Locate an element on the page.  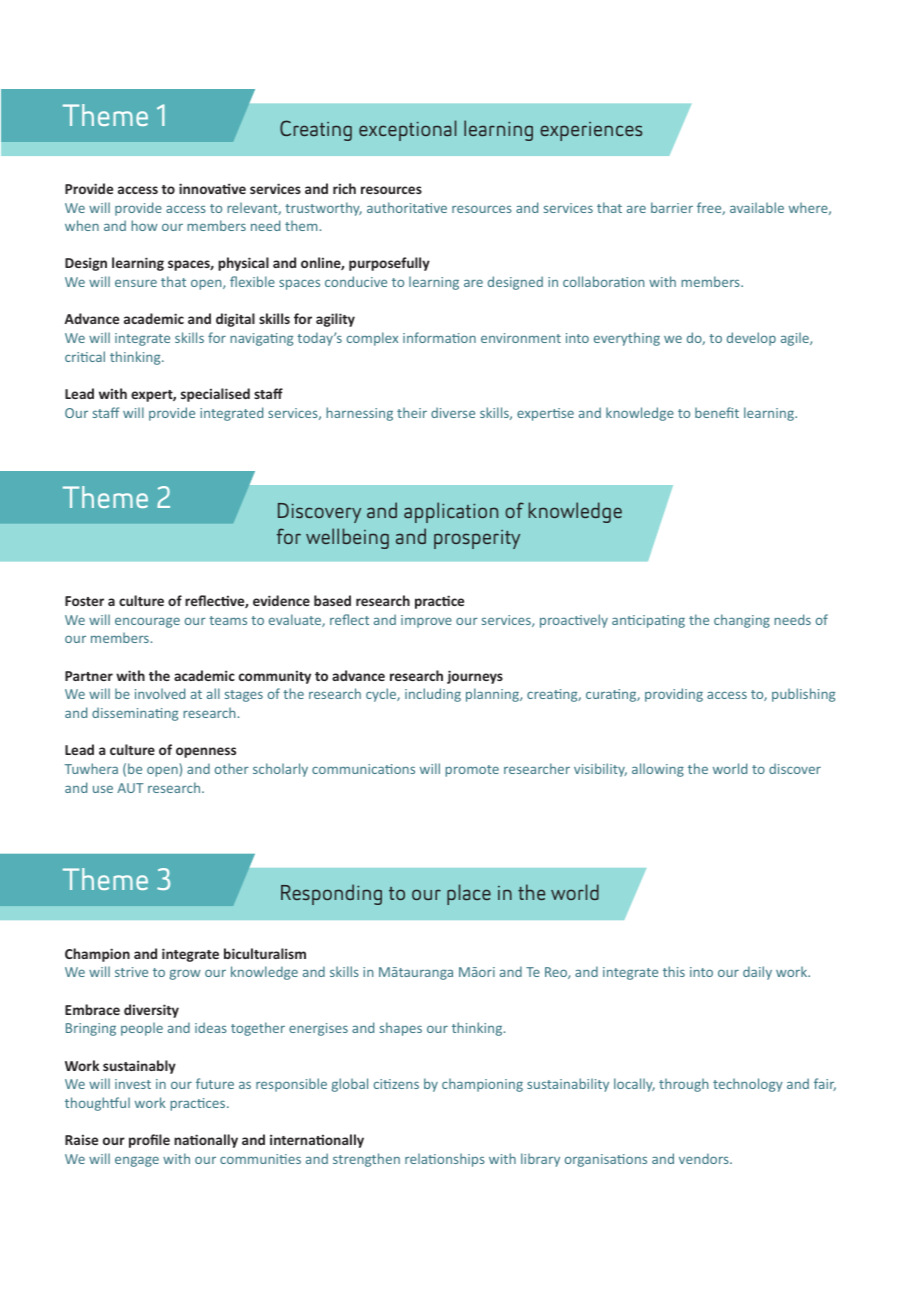
exceptional is located at coordinates (408, 130).
